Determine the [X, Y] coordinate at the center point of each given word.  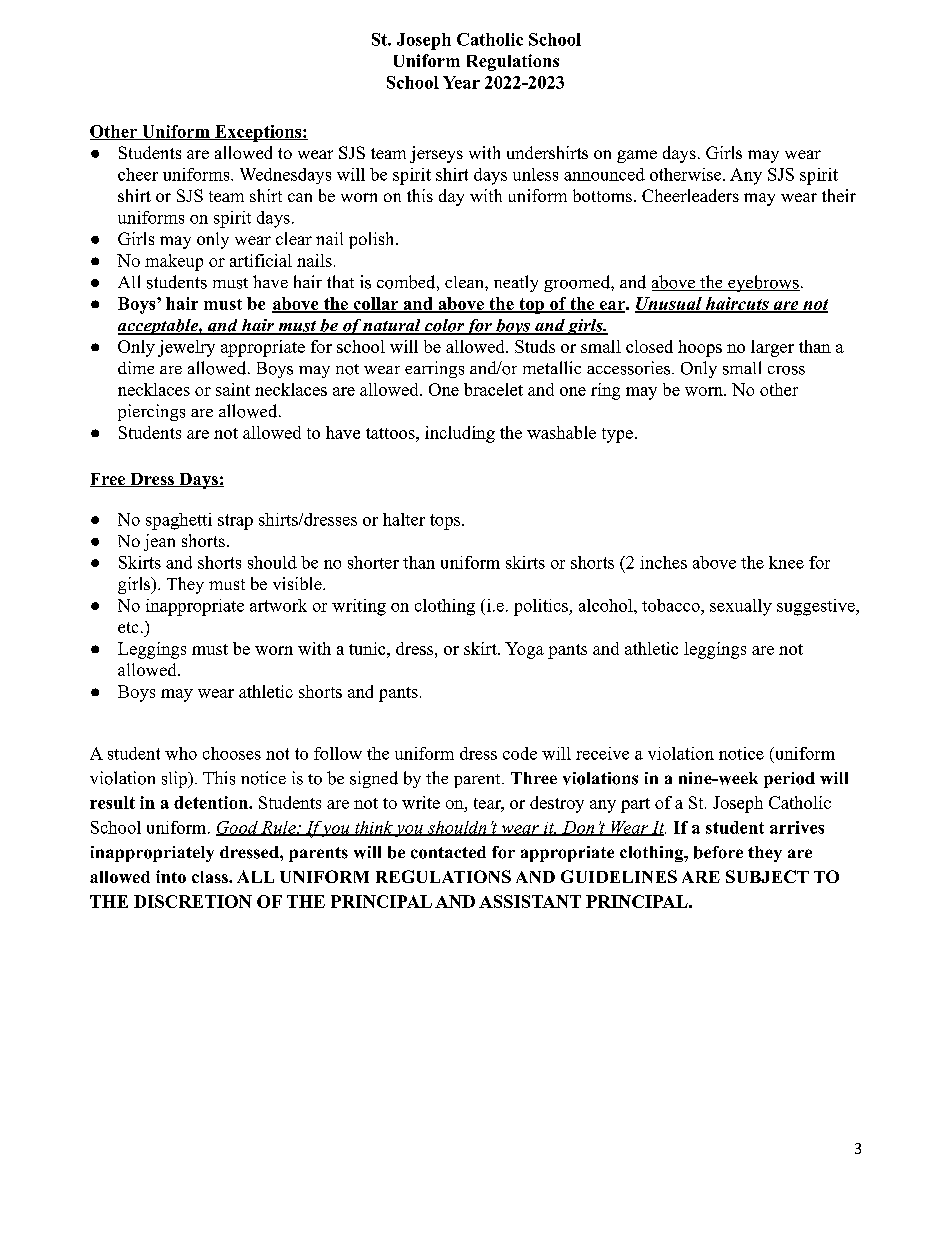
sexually [741, 607]
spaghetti [179, 521]
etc [128, 627]
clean [465, 282]
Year [461, 82]
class [211, 877]
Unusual [669, 305]
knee [786, 562]
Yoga [524, 650]
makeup [174, 262]
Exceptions [258, 133]
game [637, 156]
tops [445, 522]
